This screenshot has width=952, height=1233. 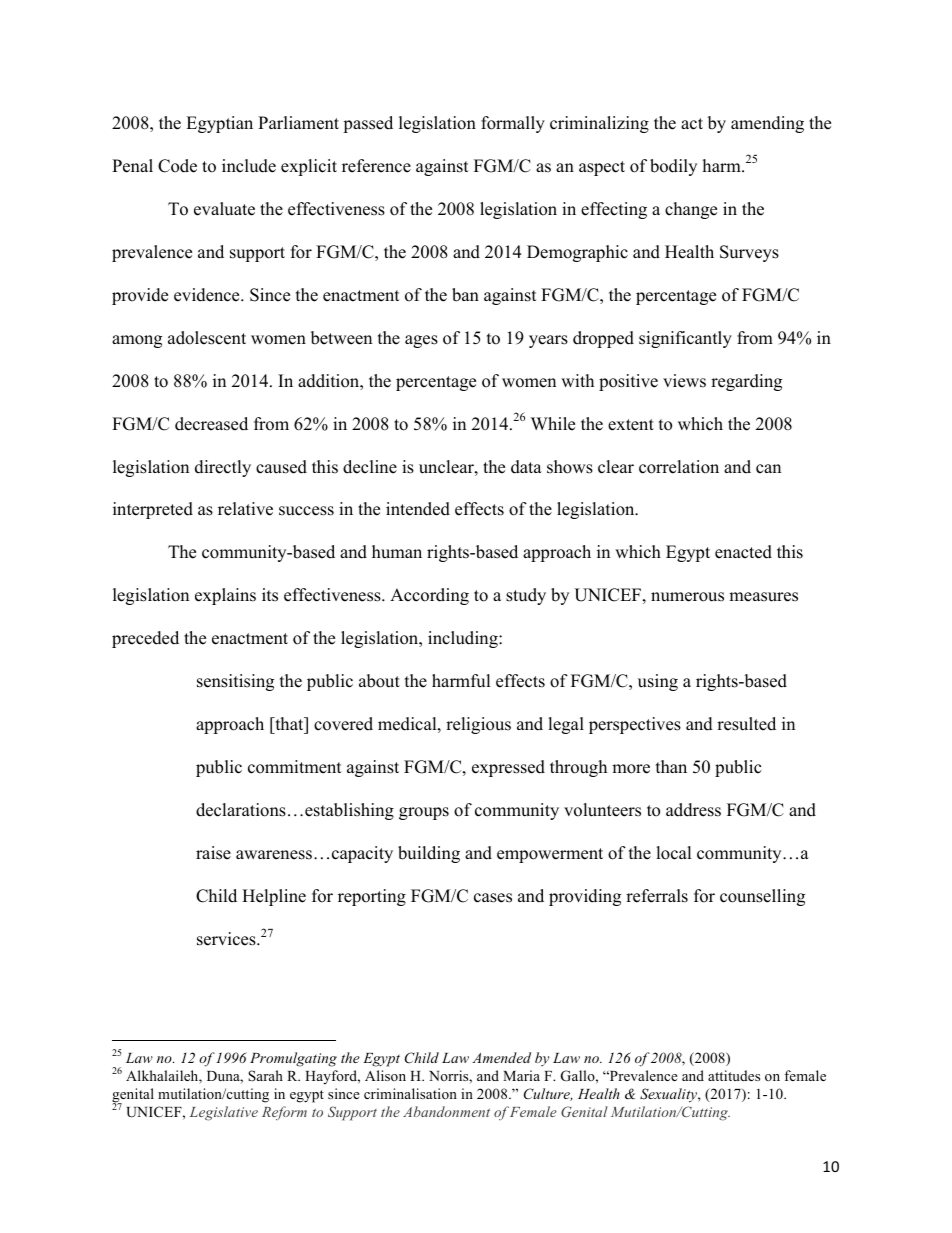 I want to click on including, so click(x=464, y=639).
